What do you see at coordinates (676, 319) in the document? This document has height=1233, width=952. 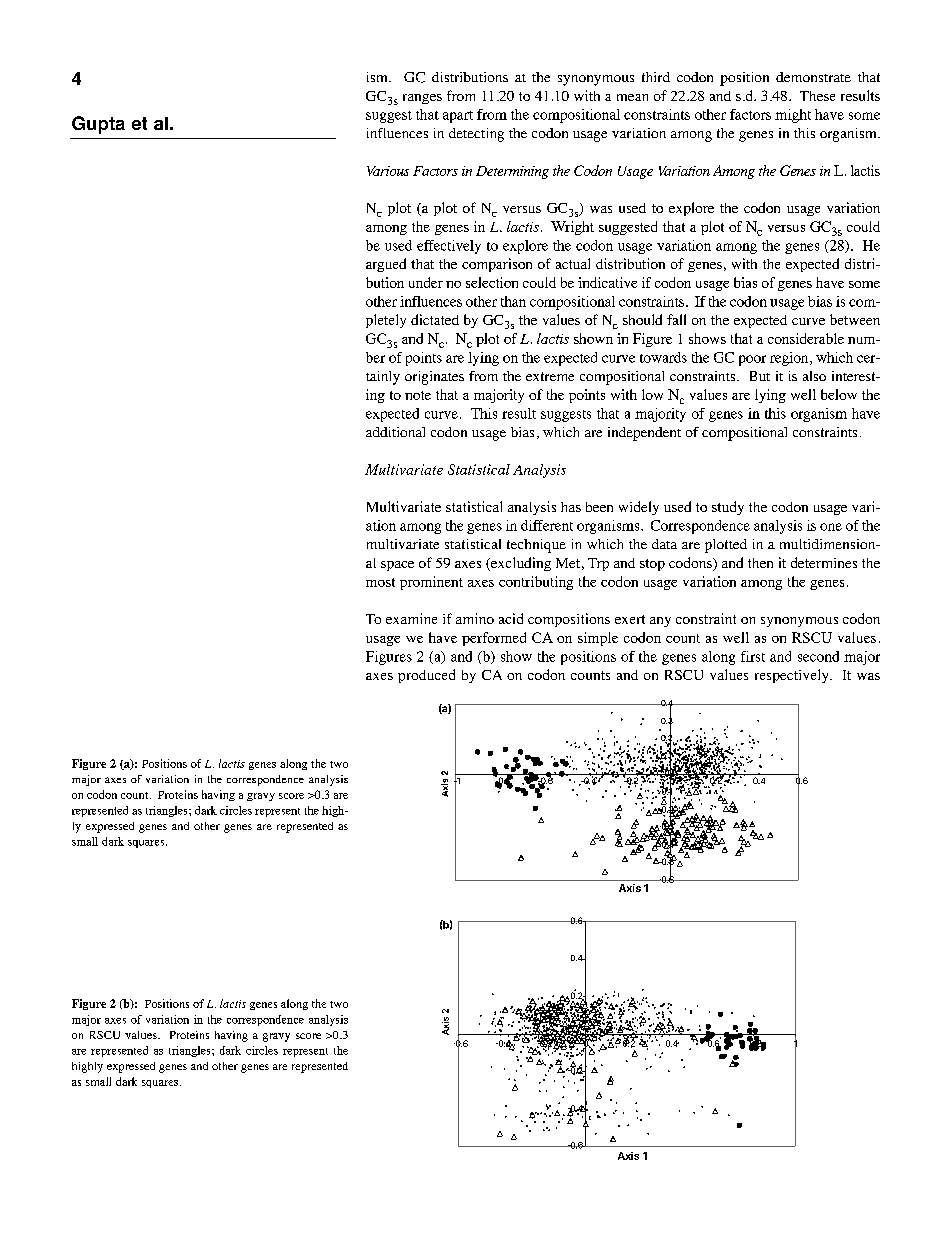 I see `fall` at bounding box center [676, 319].
